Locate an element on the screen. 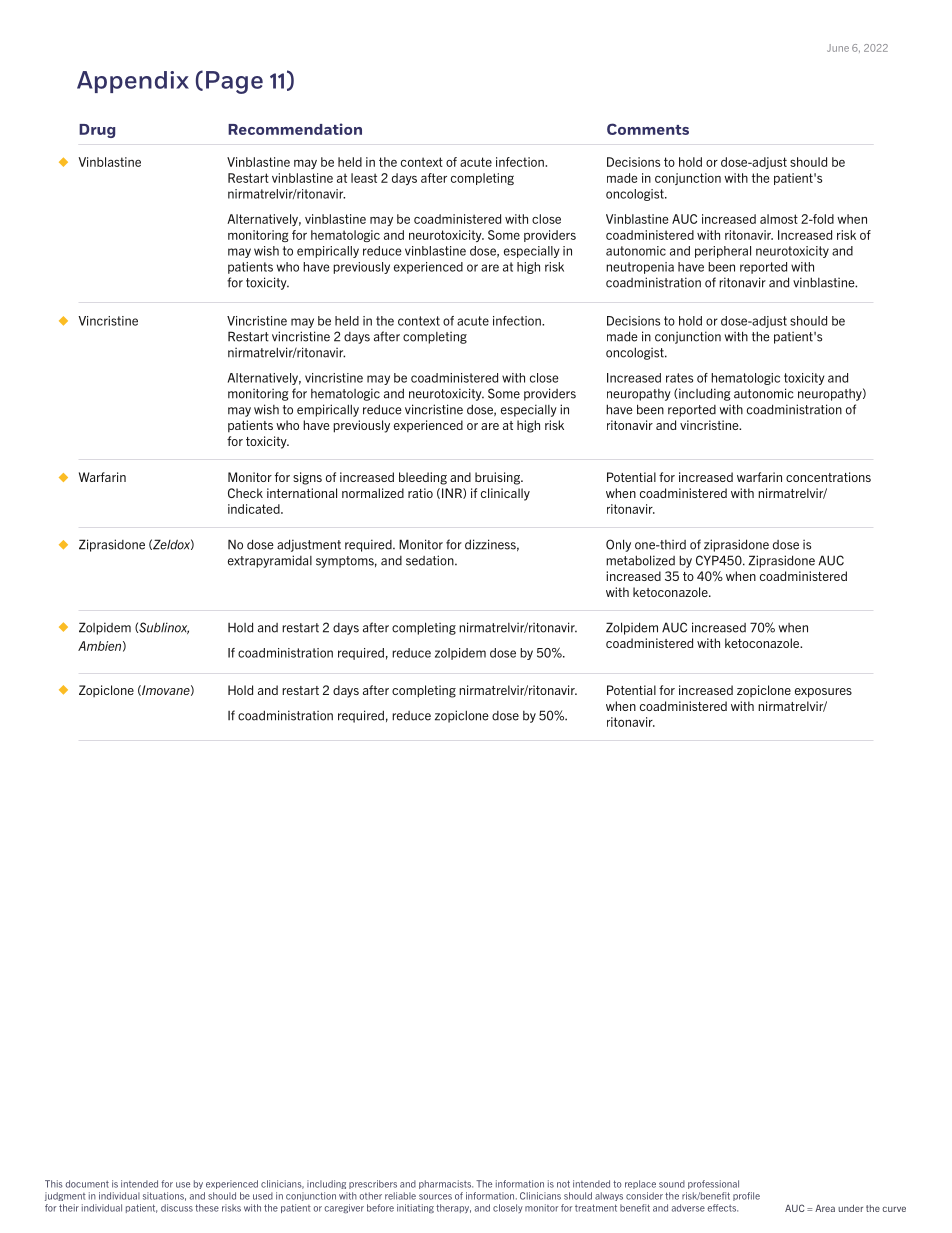  sedation is located at coordinates (431, 560).
